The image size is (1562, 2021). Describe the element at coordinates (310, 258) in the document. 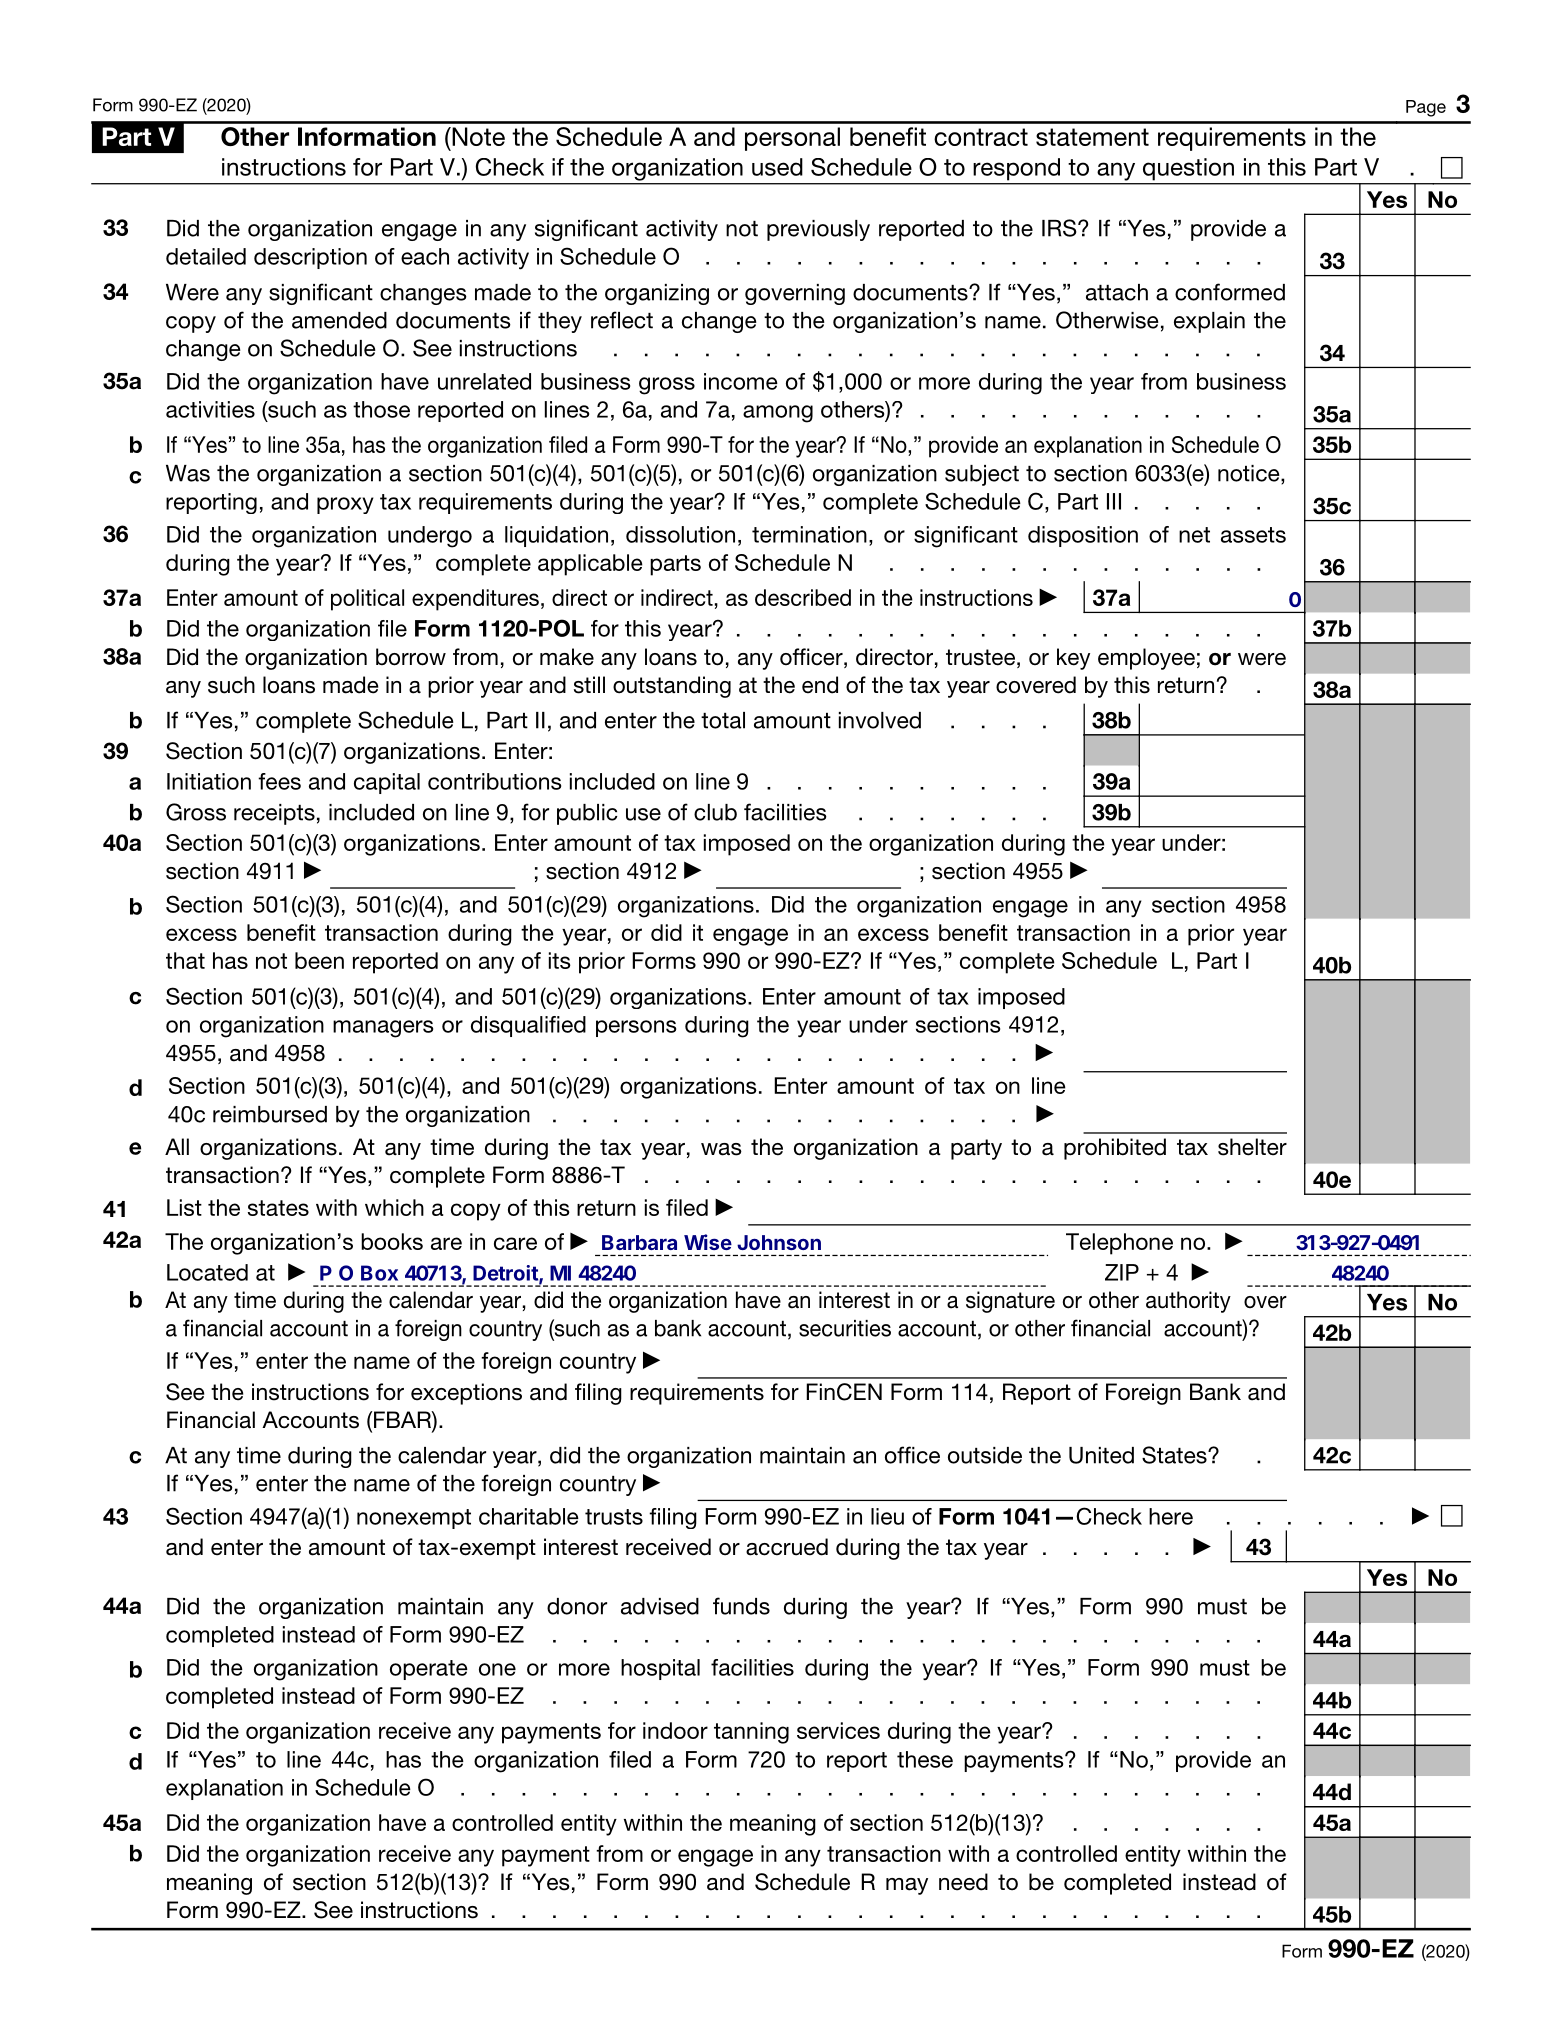

I see `description` at that location.
